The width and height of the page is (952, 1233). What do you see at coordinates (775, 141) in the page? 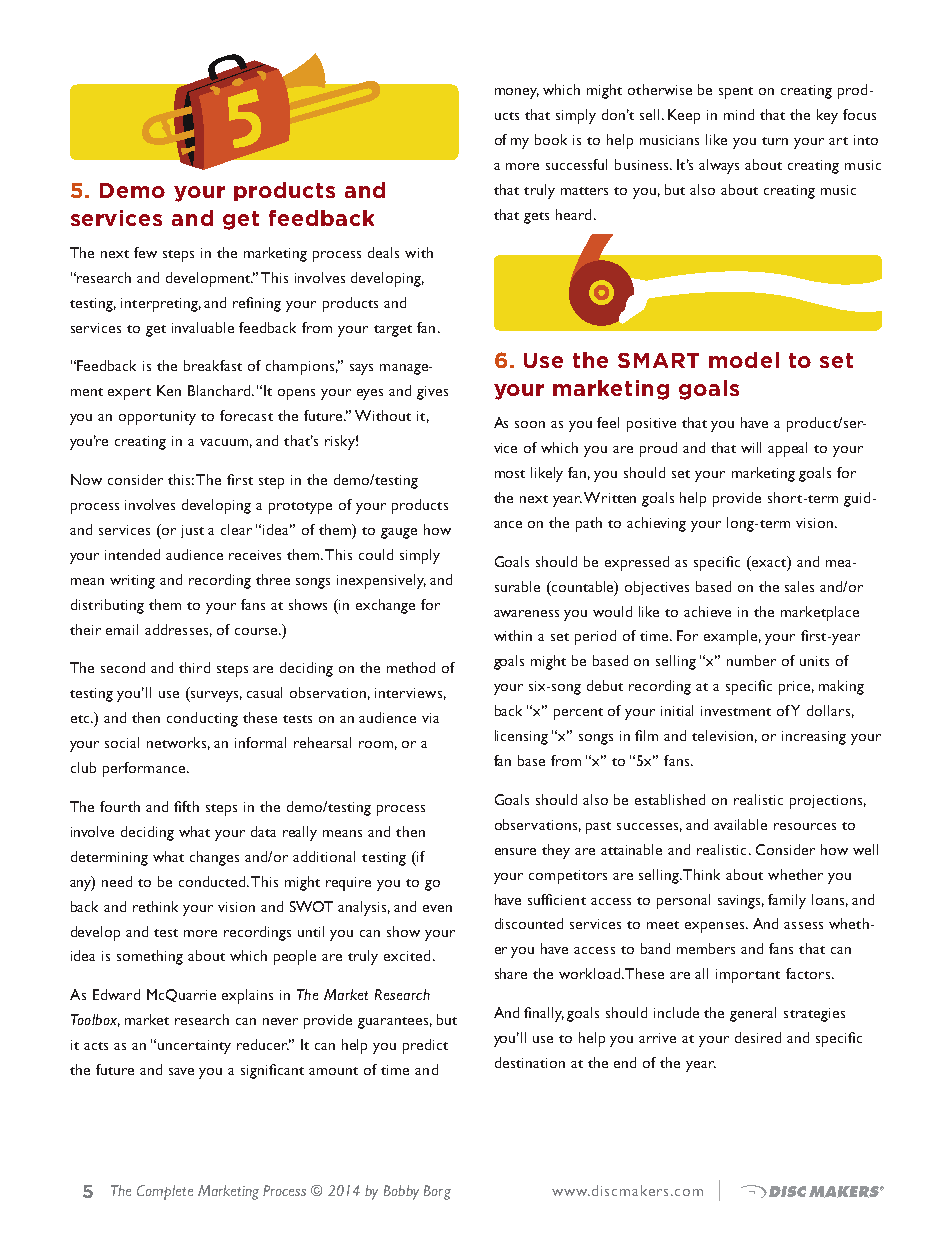
I see `turn` at bounding box center [775, 141].
